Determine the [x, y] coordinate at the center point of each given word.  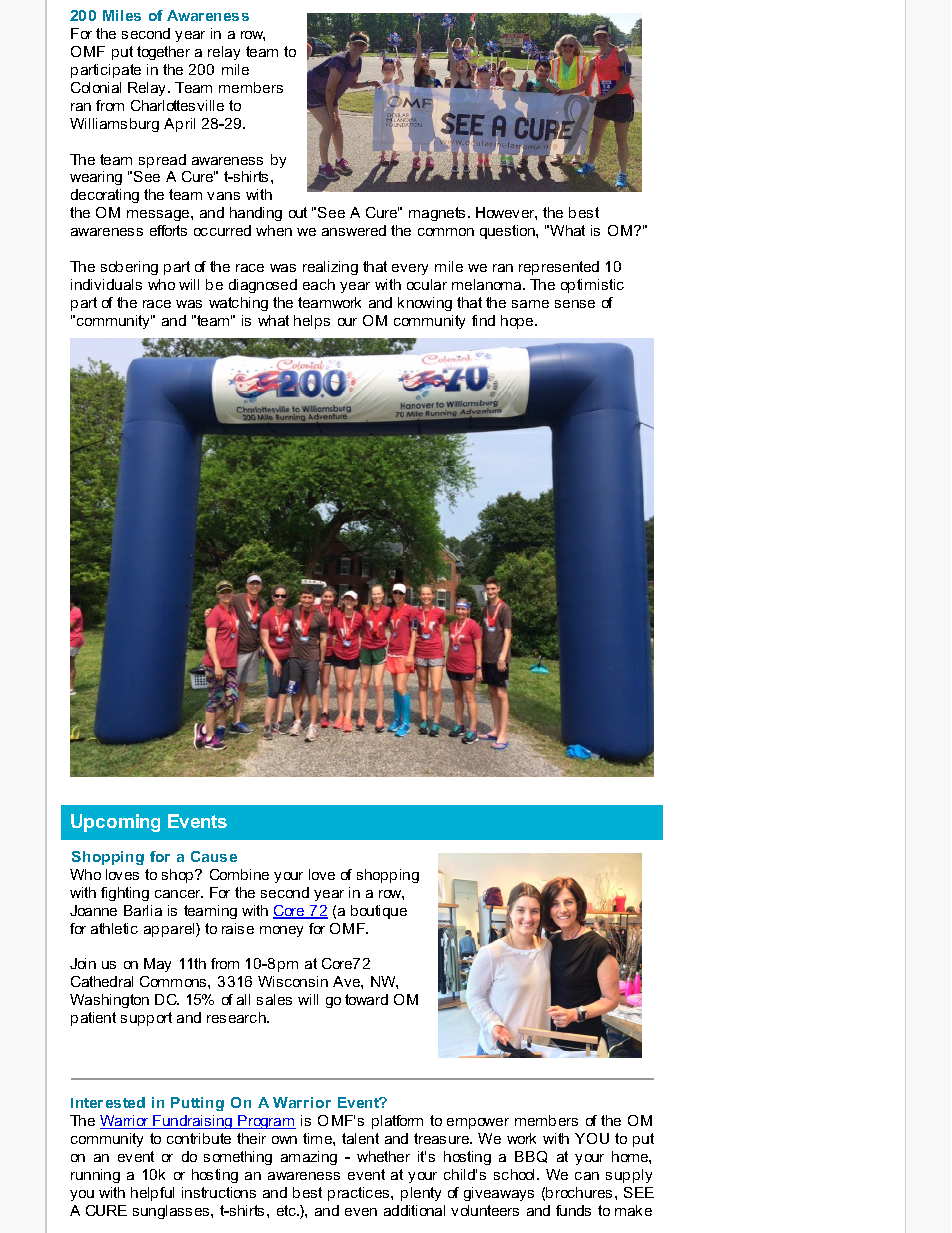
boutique [379, 912]
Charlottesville [177, 105]
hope [518, 322]
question [508, 232]
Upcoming [115, 823]
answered [354, 230]
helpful [152, 1194]
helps [312, 322]
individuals [106, 284]
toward [366, 999]
